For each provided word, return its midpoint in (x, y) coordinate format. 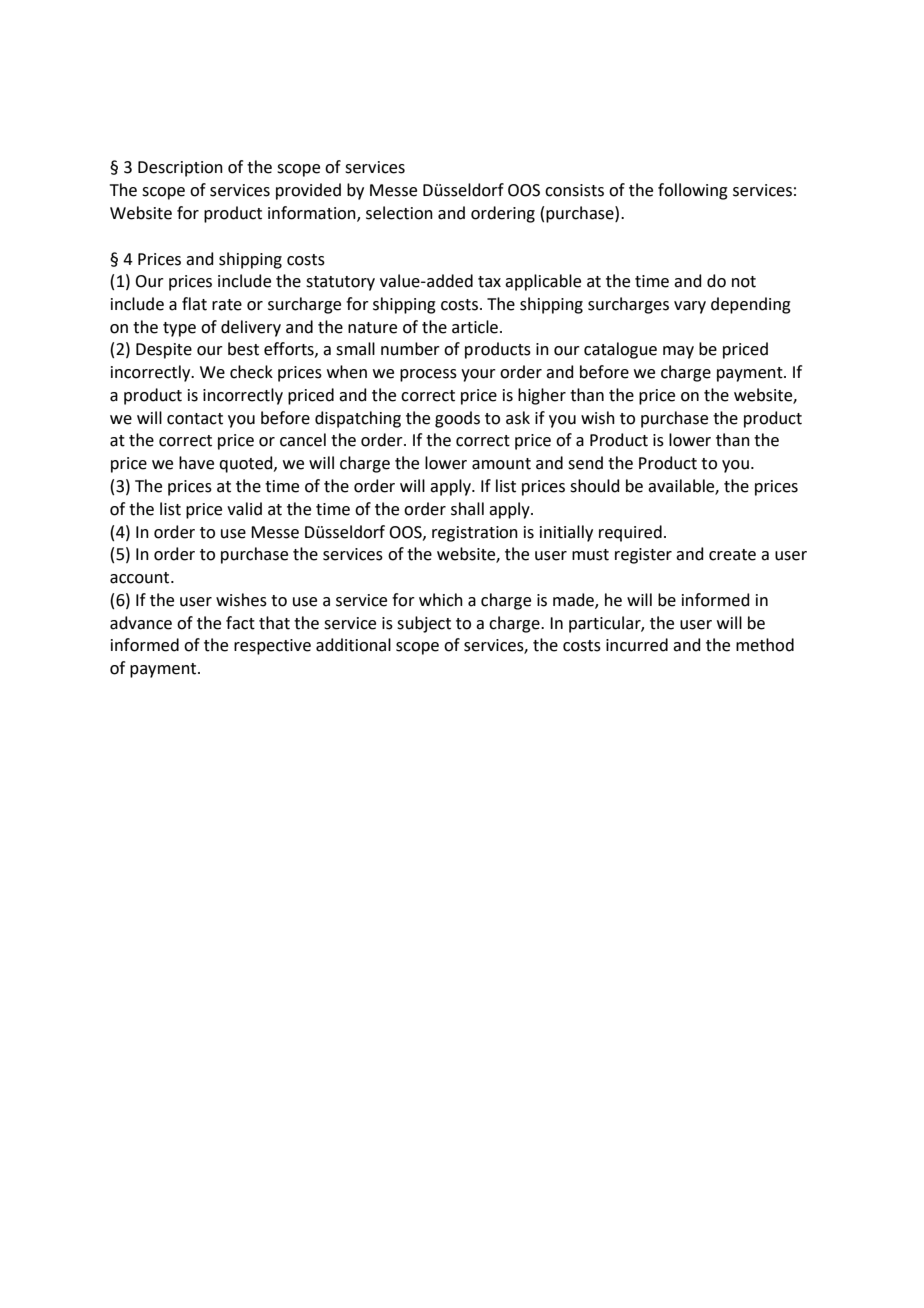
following (693, 191)
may (678, 352)
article (475, 327)
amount (501, 464)
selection (399, 213)
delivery (251, 328)
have (196, 463)
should (595, 486)
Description (180, 169)
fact (240, 623)
